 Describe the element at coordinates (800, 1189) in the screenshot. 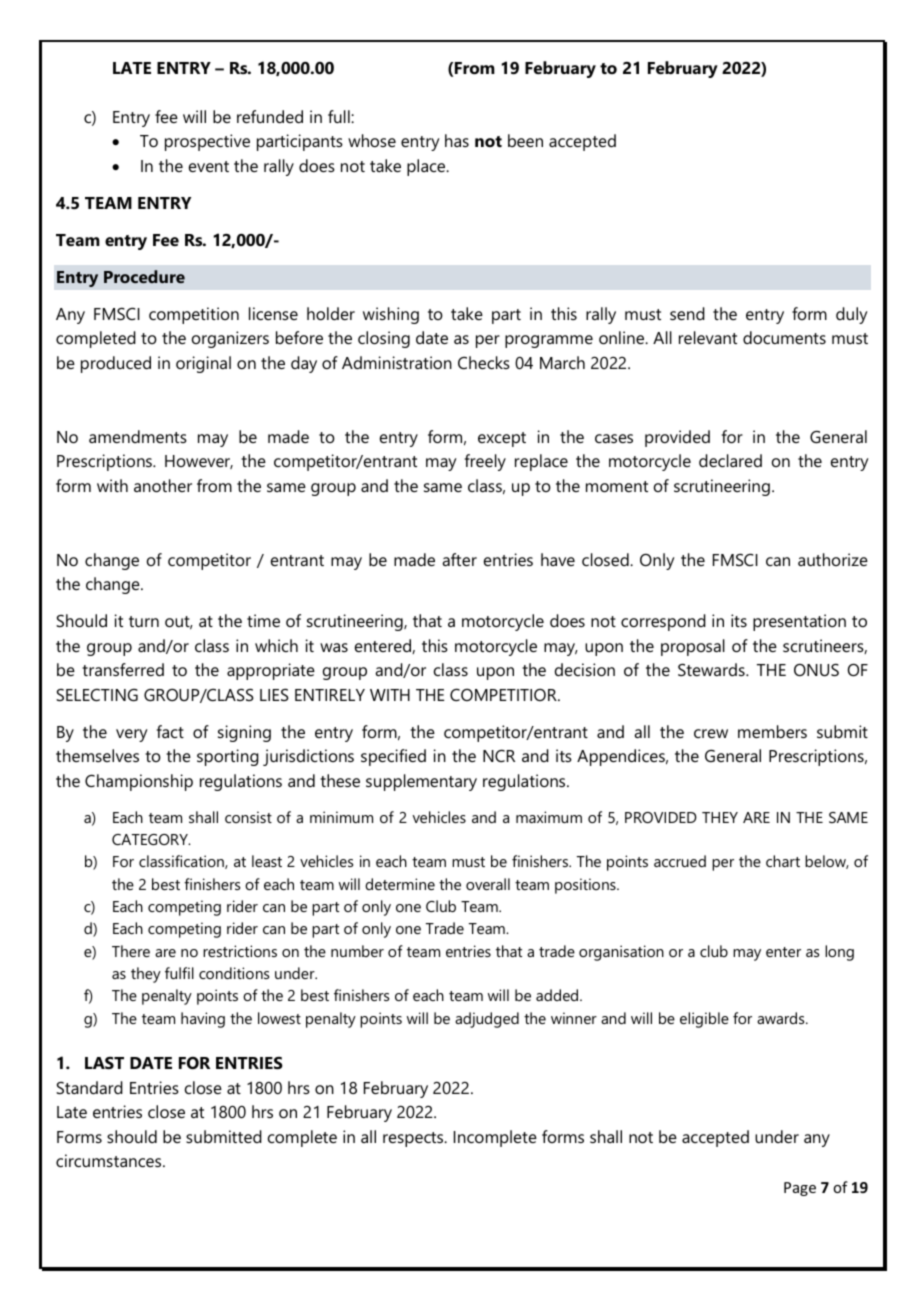

I see `Page` at that location.
